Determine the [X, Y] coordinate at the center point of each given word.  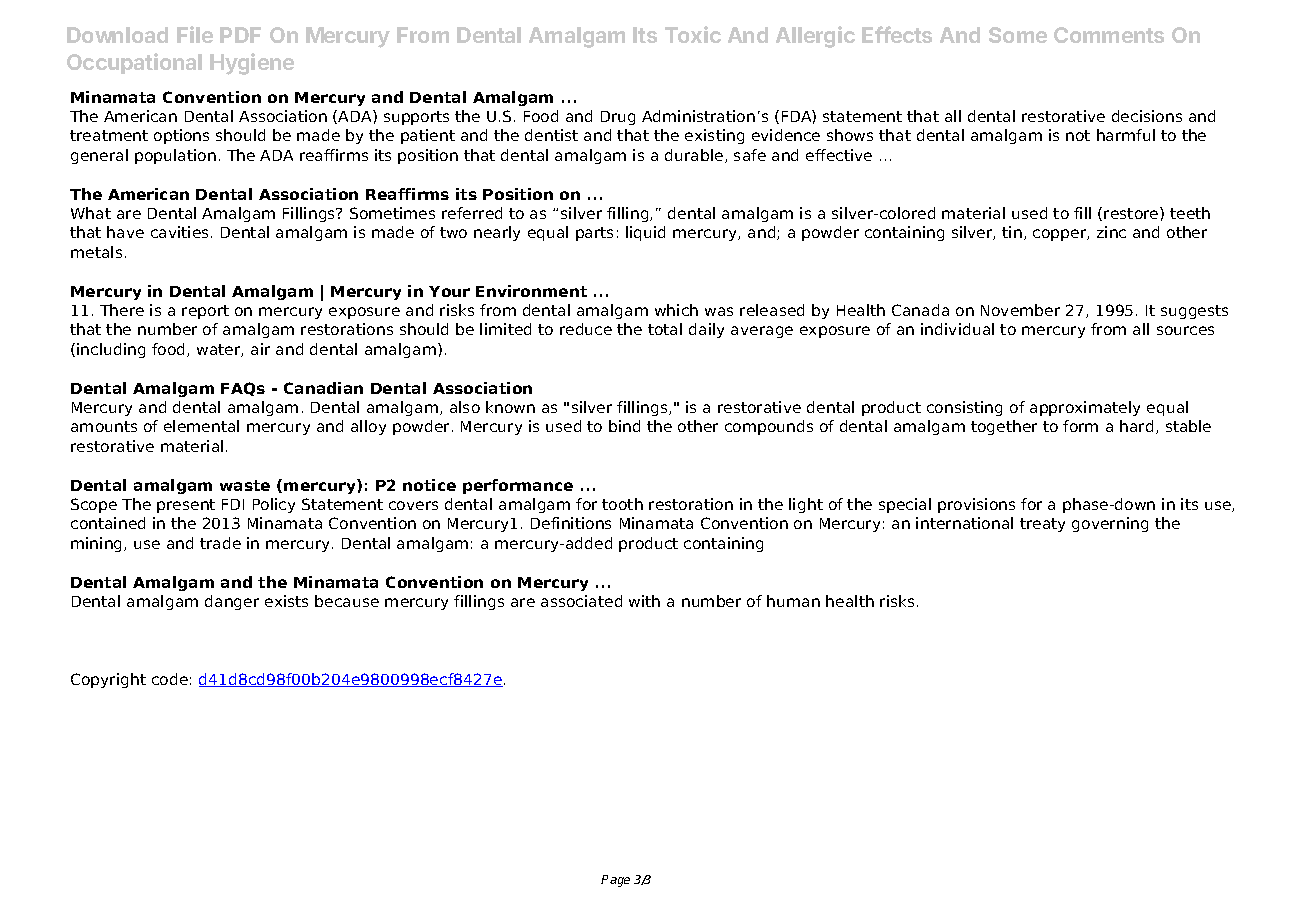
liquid [645, 233]
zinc [1111, 232]
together [1004, 427]
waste [245, 485]
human [793, 601]
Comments [1109, 35]
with [644, 601]
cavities [179, 232]
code [170, 679]
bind [624, 426]
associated [581, 601]
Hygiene [252, 64]
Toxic [693, 34]
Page [615, 881]
